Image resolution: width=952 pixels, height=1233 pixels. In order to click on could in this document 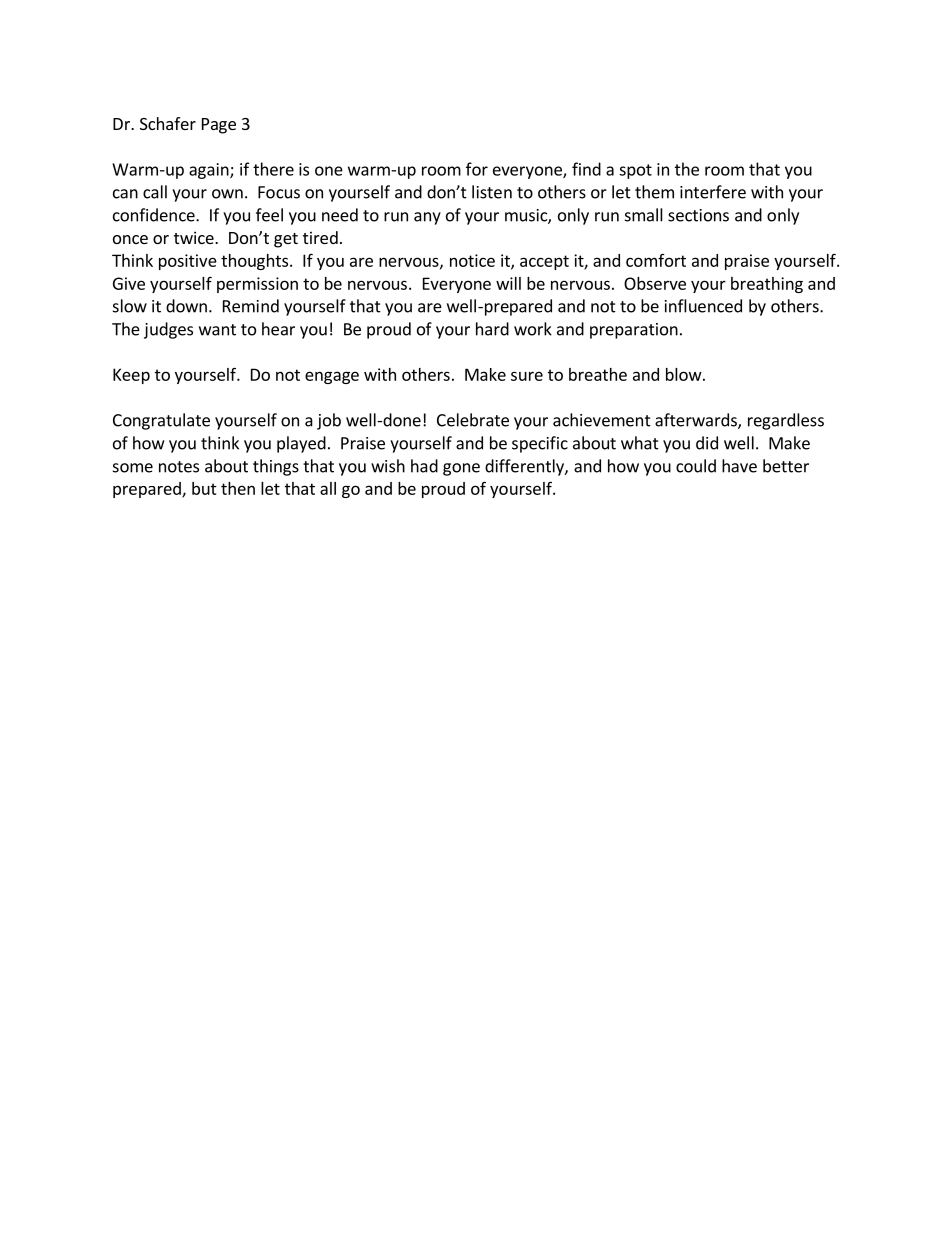, I will do `click(696, 466)`.
